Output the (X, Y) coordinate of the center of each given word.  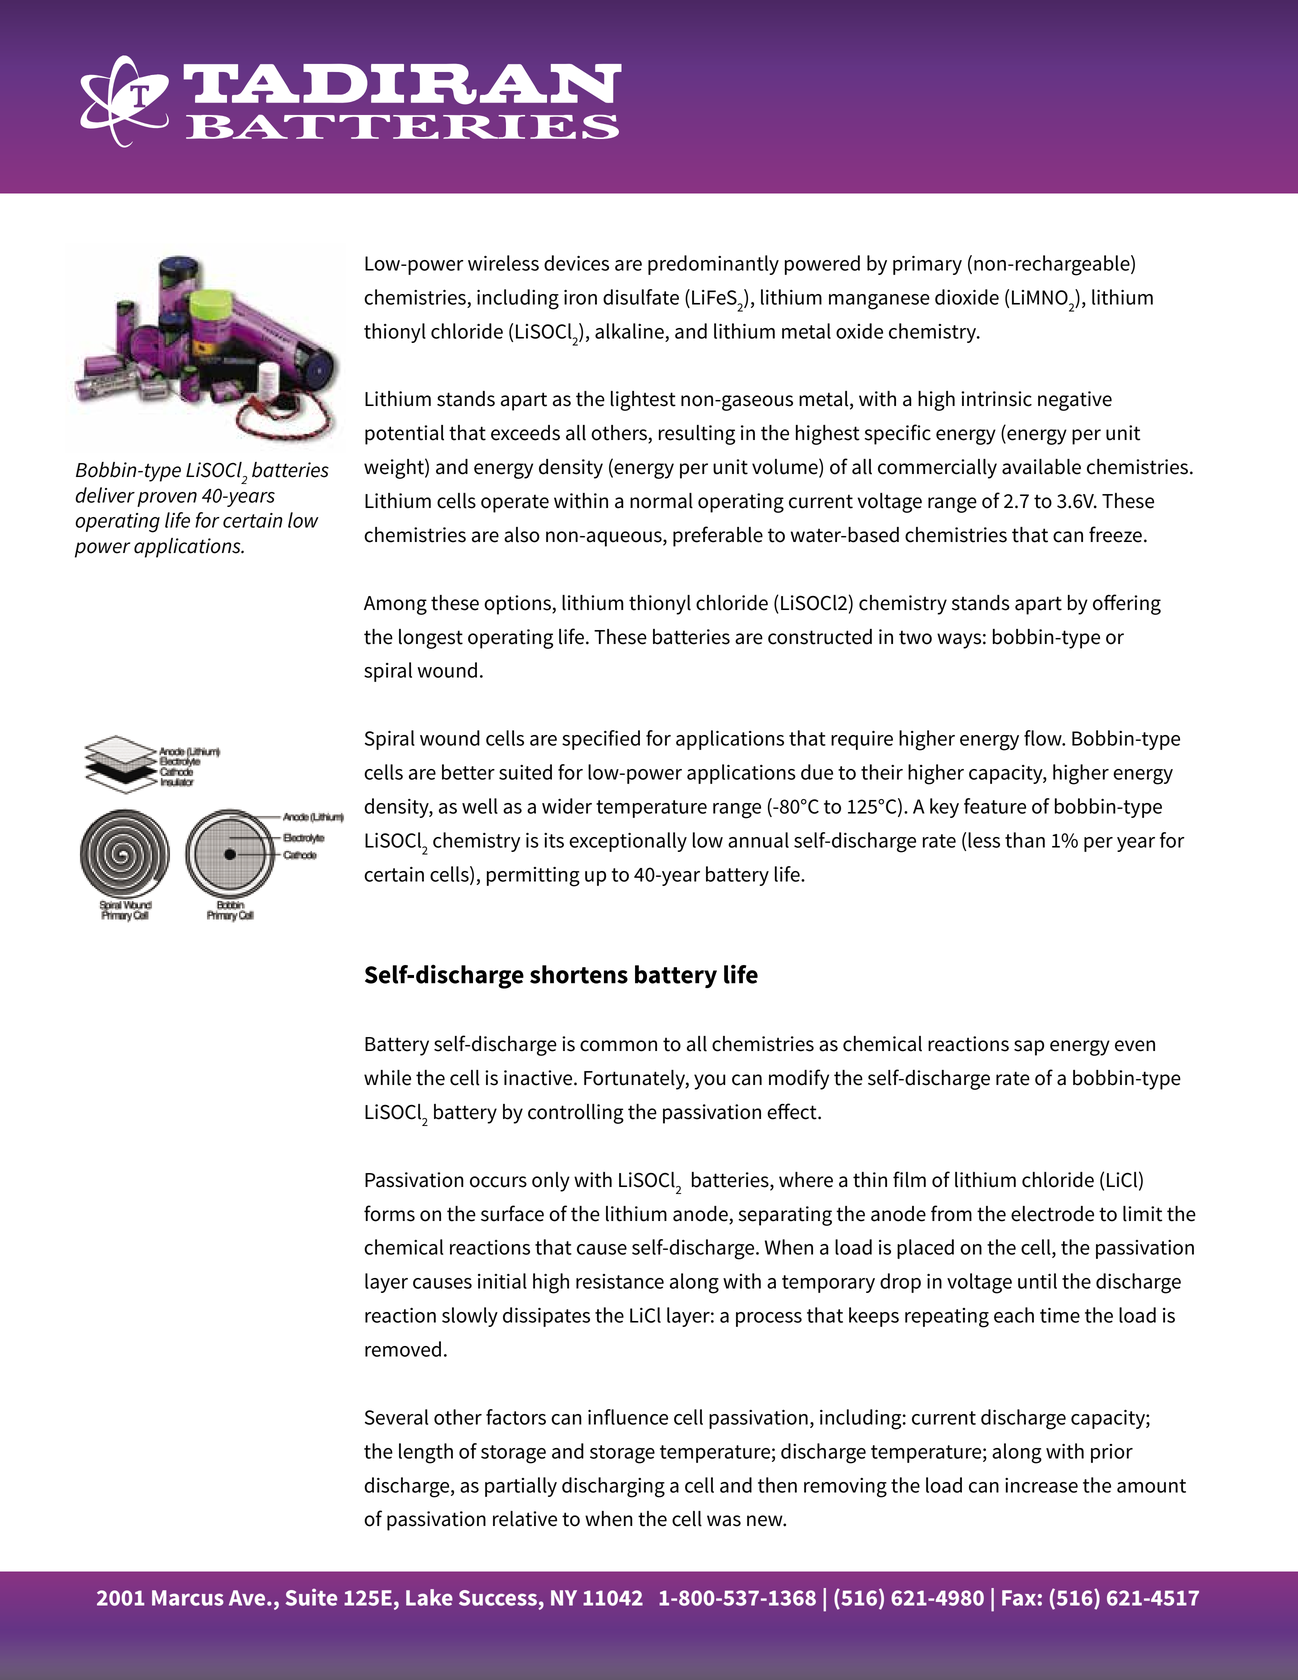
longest (431, 639)
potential (404, 435)
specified (601, 740)
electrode (1052, 1214)
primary (927, 265)
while (387, 1078)
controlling (576, 1114)
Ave (248, 1598)
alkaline (629, 331)
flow (1044, 738)
